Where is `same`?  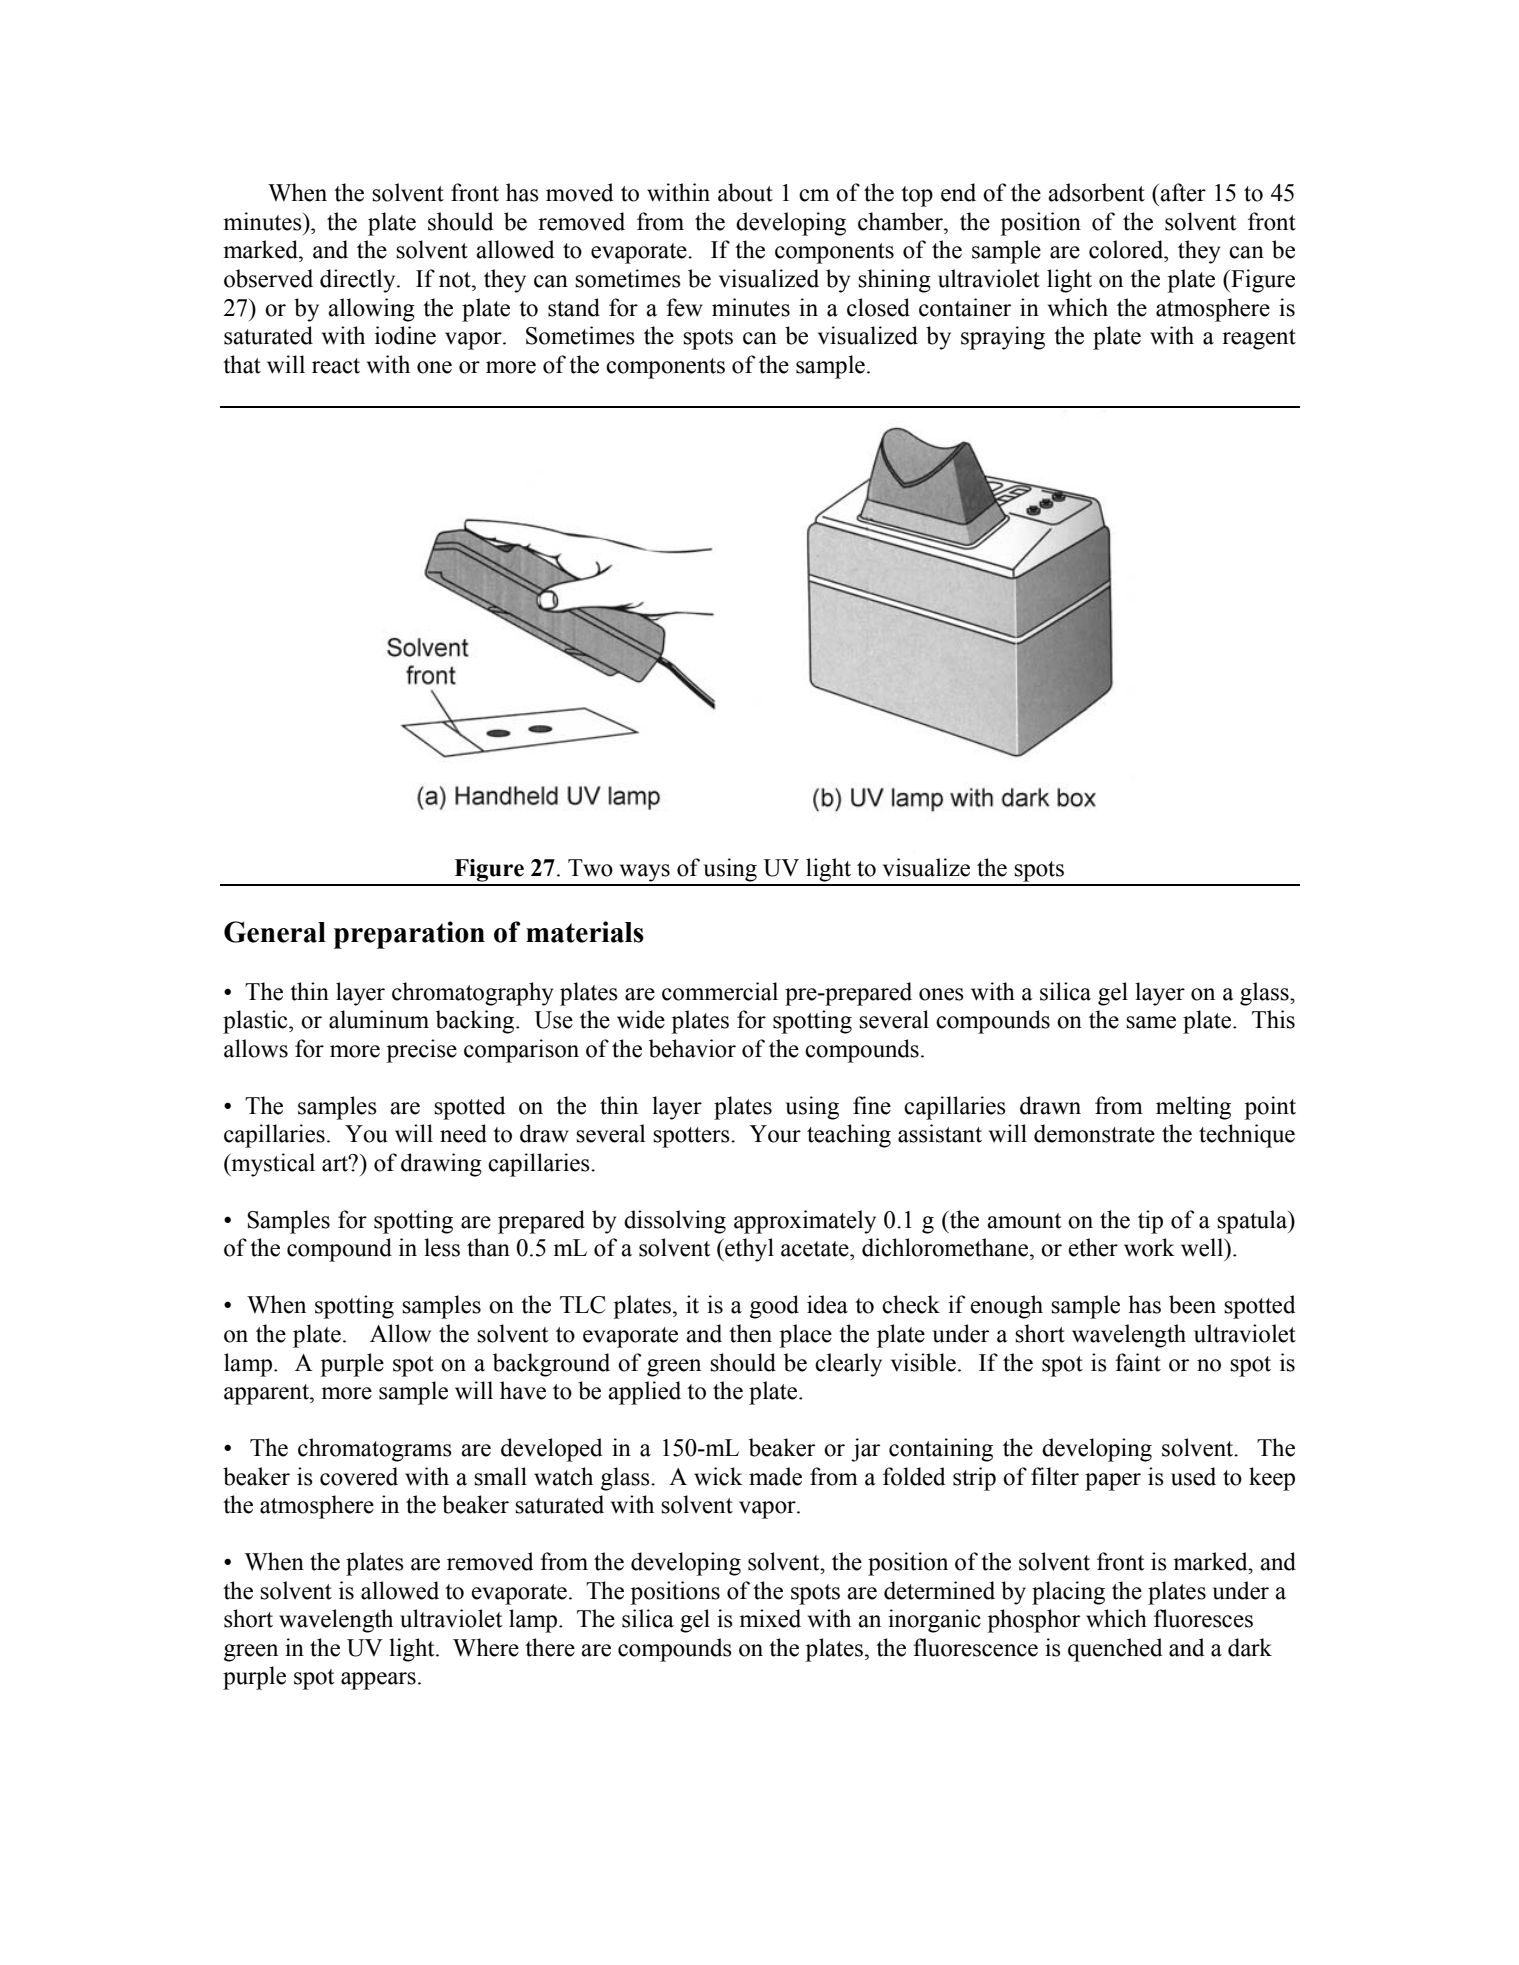
same is located at coordinates (1151, 1022).
